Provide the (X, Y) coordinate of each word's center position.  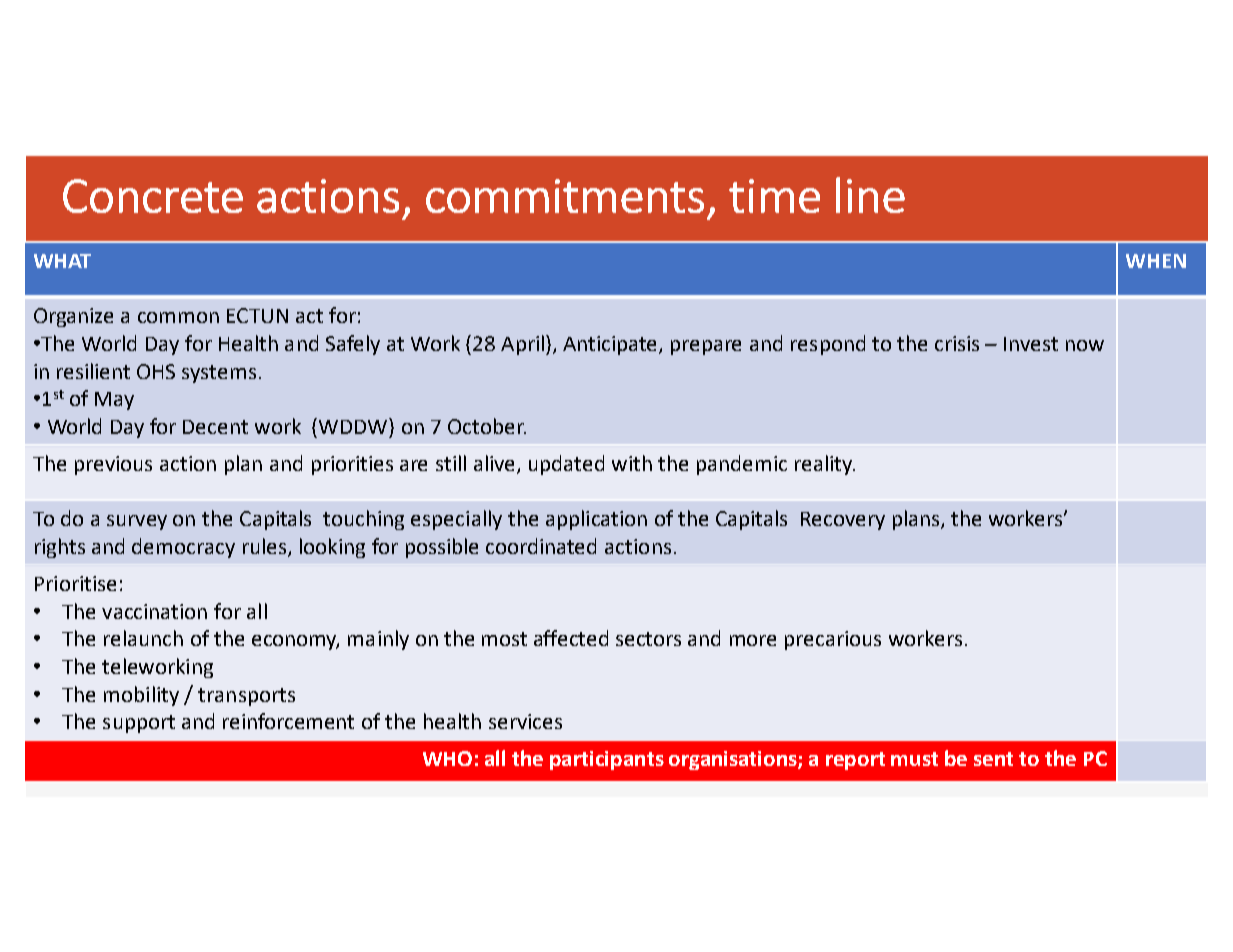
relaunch (143, 638)
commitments (565, 196)
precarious (833, 640)
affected (571, 638)
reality (825, 465)
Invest (1031, 344)
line (870, 195)
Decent (215, 427)
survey (137, 522)
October (487, 426)
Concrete (153, 196)
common (178, 317)
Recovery (843, 521)
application (596, 520)
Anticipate (611, 345)
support (139, 724)
